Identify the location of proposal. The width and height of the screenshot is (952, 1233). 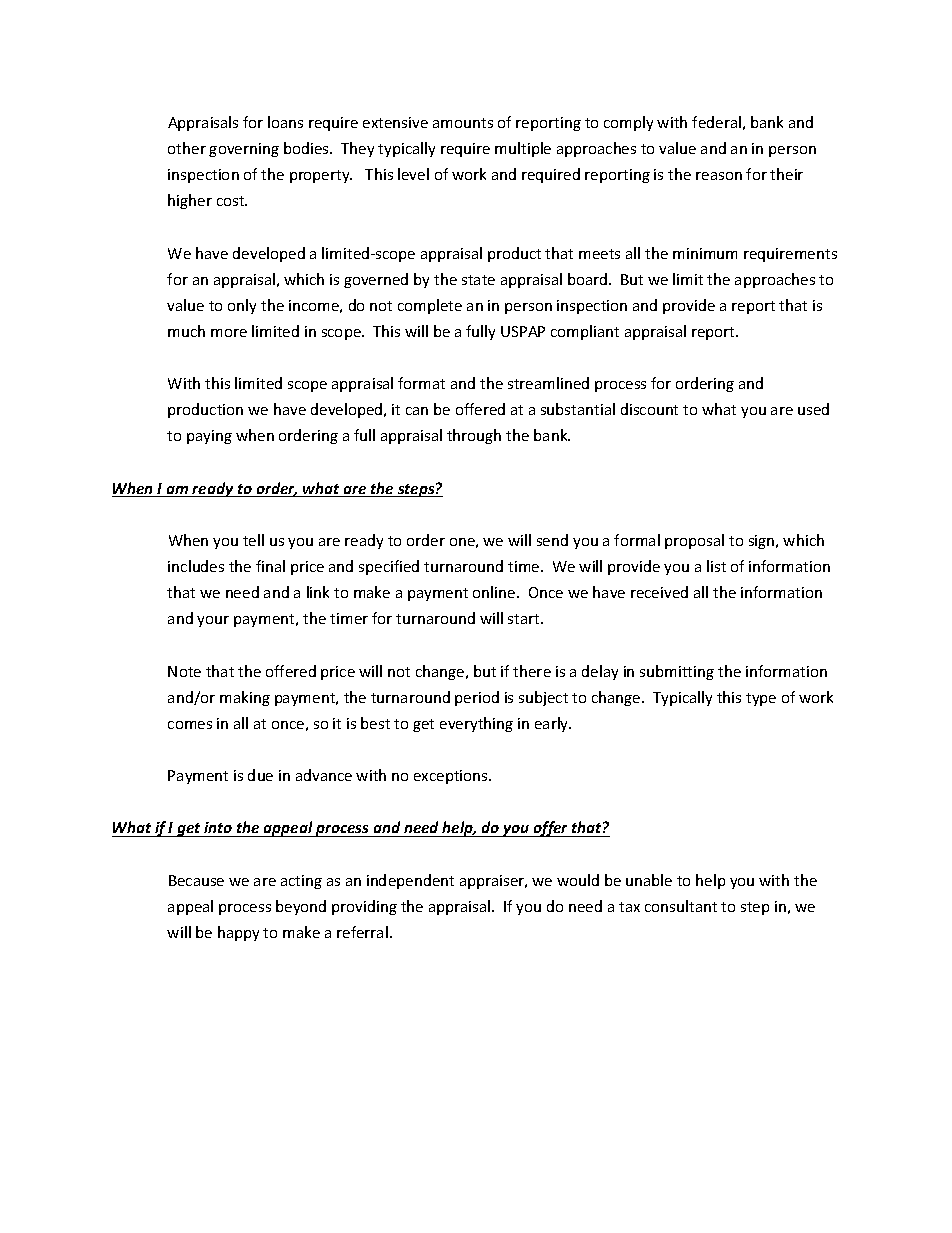
(694, 541).
